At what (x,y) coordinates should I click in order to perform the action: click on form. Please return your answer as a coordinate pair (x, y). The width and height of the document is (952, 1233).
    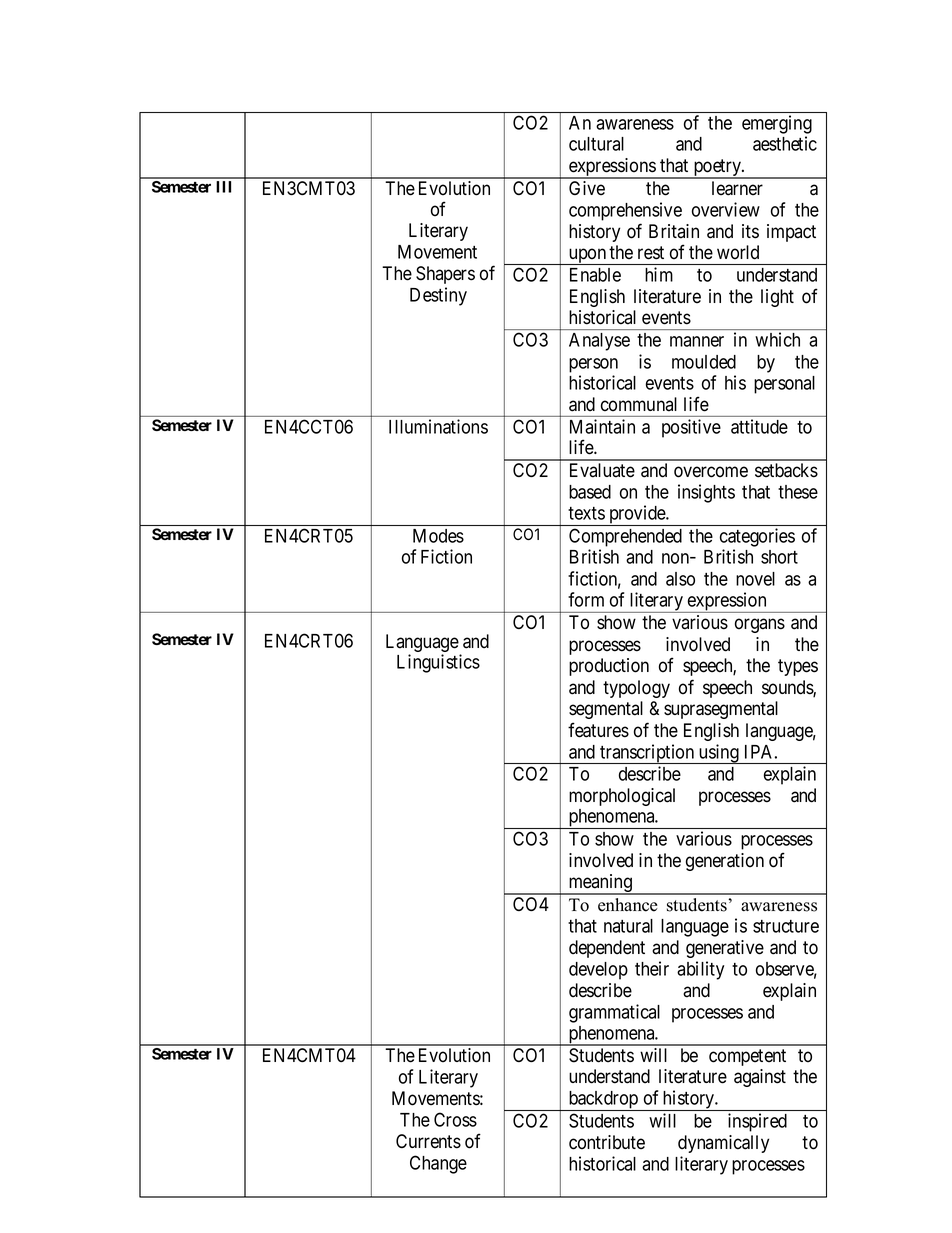
    Looking at the image, I should click on (586, 599).
